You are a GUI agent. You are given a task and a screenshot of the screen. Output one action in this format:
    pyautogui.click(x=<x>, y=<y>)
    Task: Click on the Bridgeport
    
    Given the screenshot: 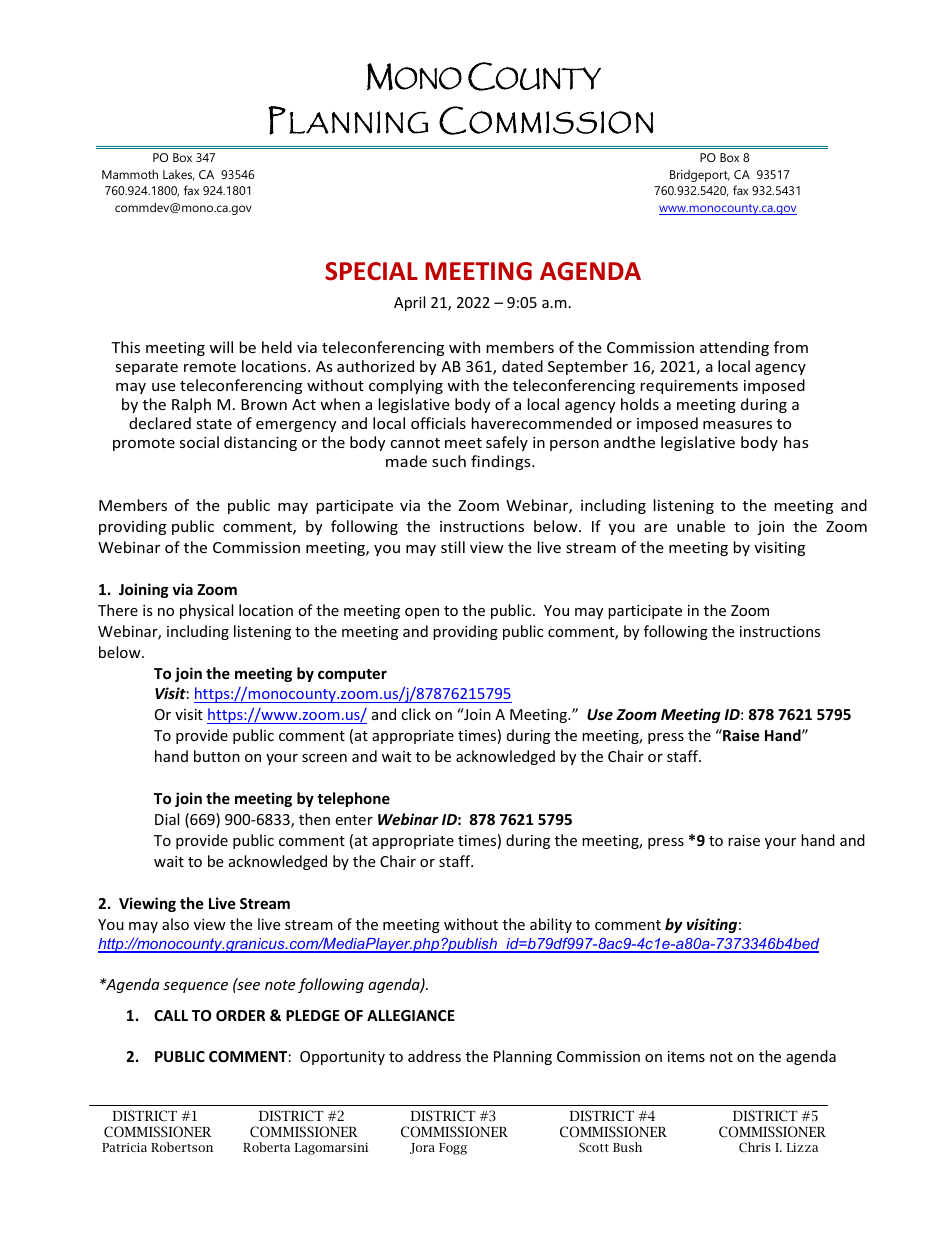 What is the action you would take?
    pyautogui.click(x=700, y=176)
